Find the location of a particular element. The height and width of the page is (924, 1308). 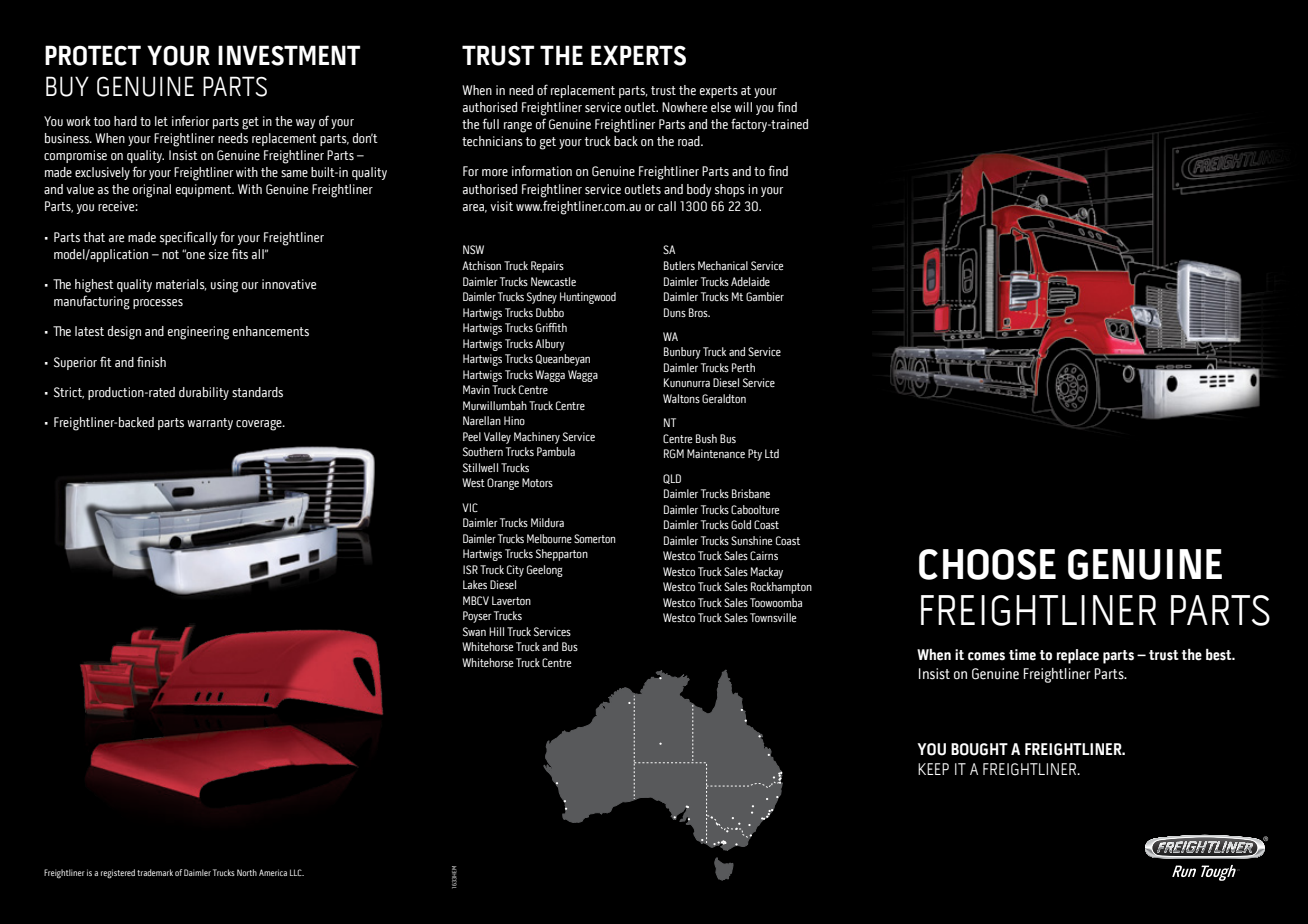

full is located at coordinates (490, 124).
